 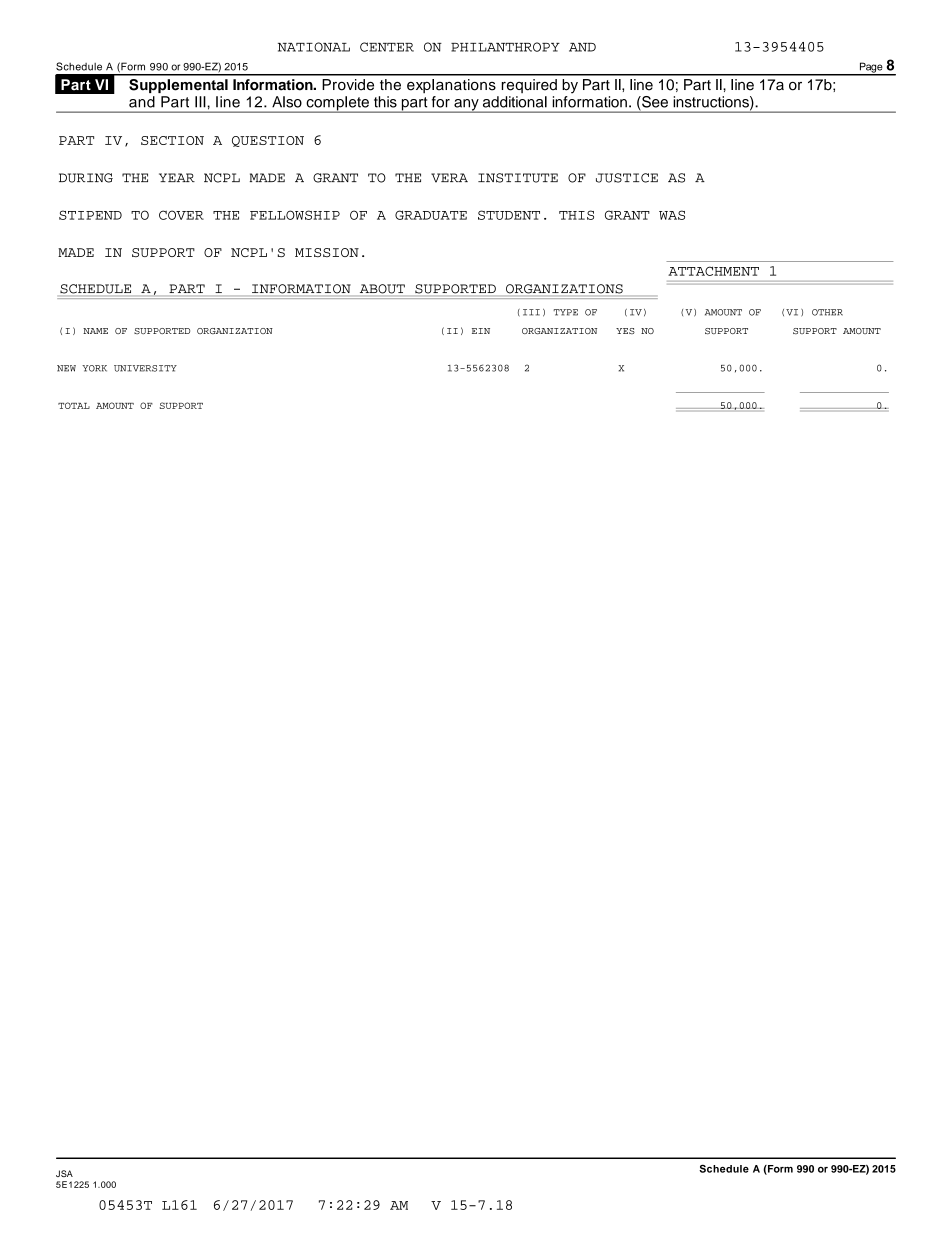 I want to click on TOTAL, so click(x=74, y=405).
